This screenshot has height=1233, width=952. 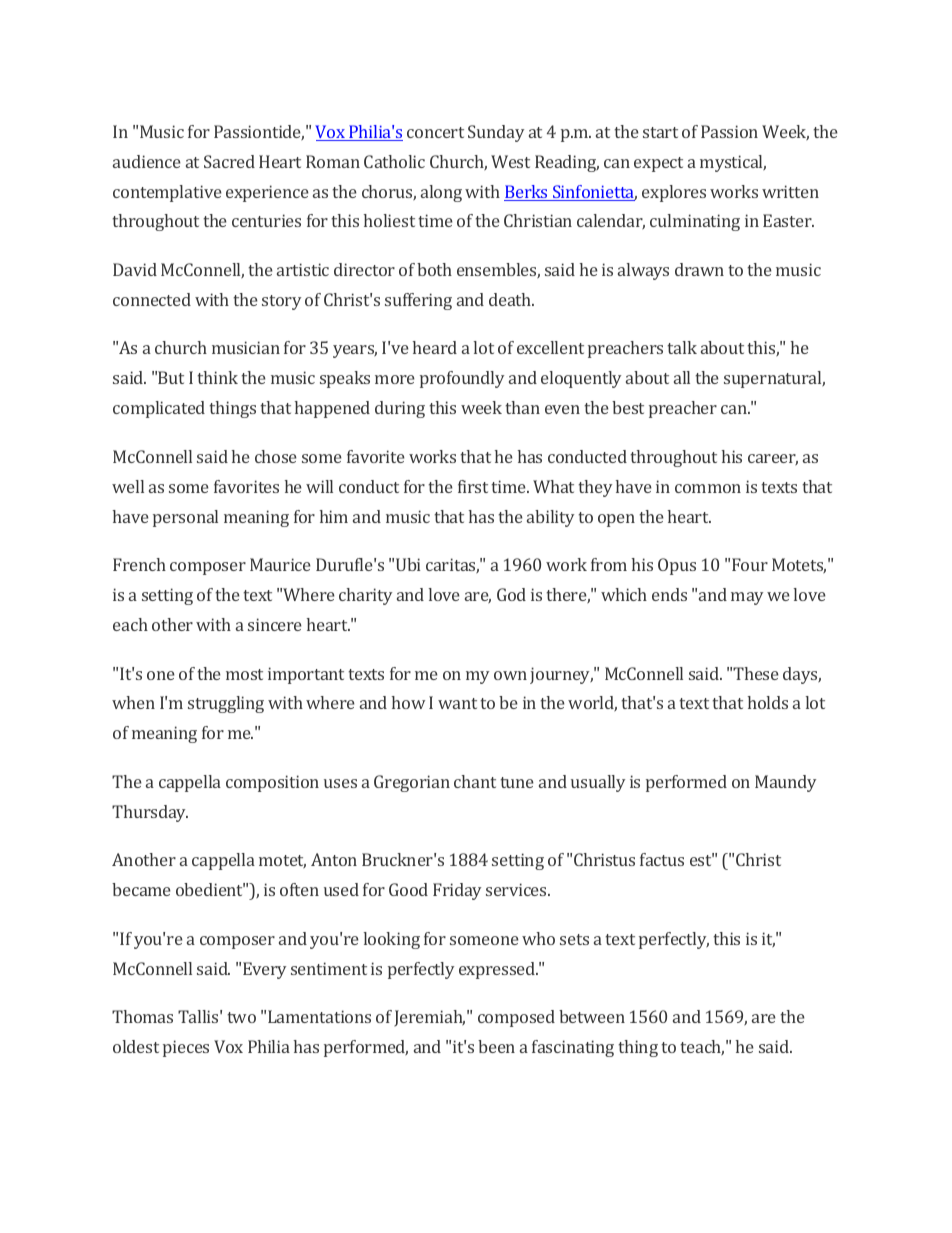 What do you see at coordinates (511, 594) in the screenshot?
I see `God` at bounding box center [511, 594].
